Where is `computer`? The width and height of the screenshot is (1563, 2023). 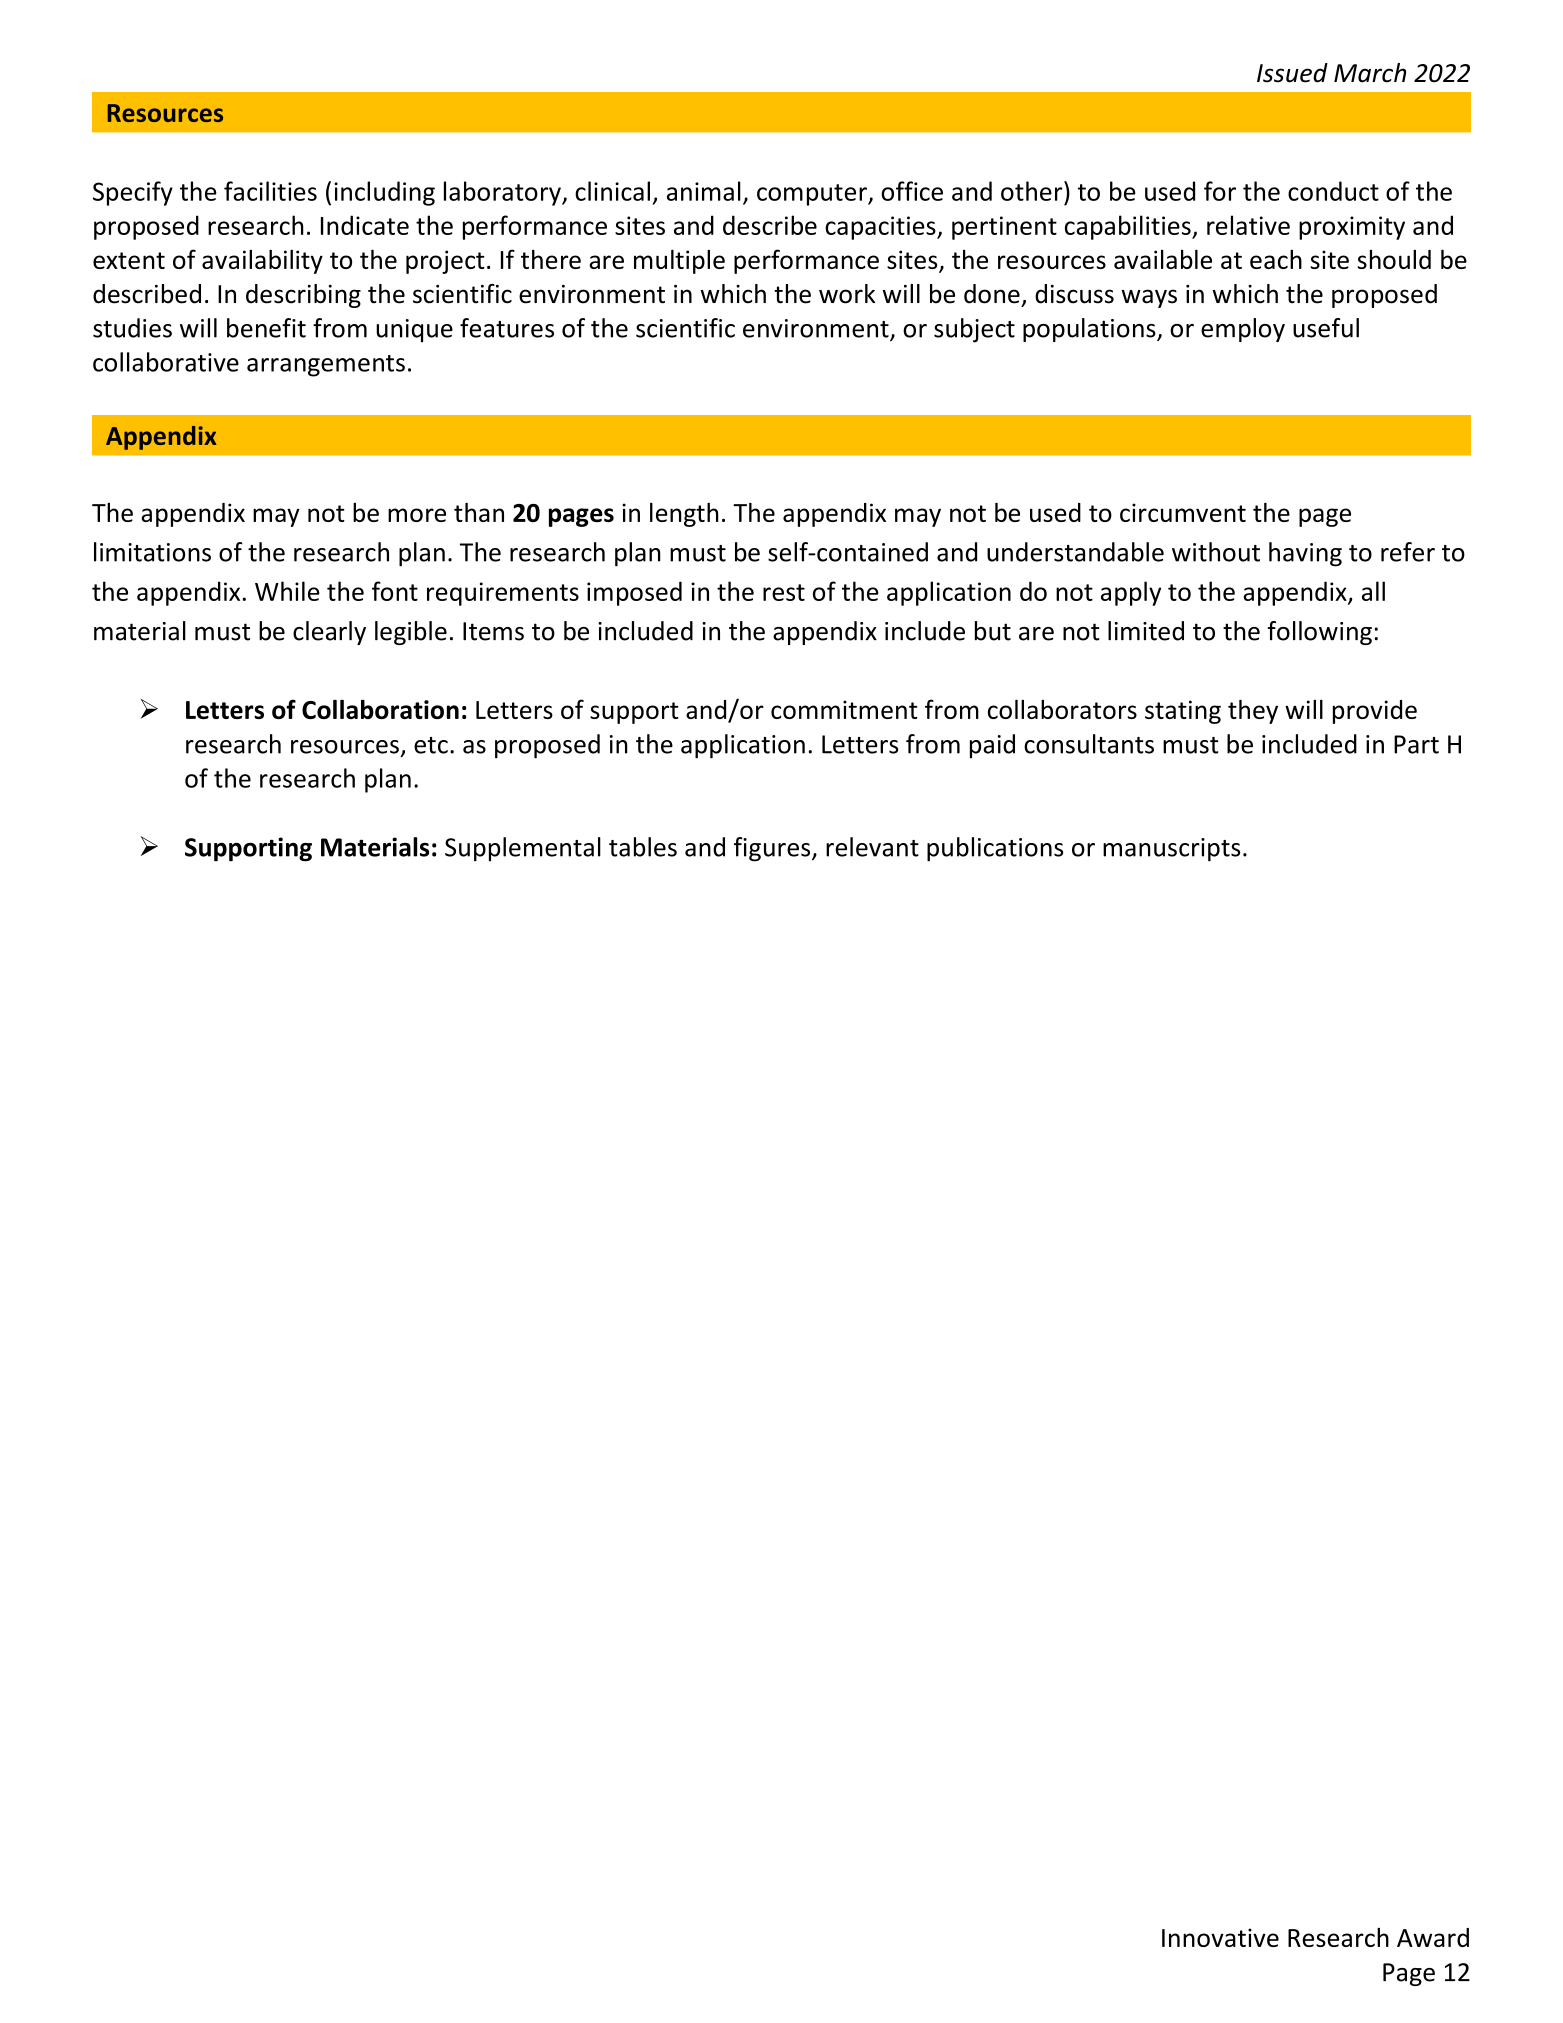
computer is located at coordinates (813, 195).
